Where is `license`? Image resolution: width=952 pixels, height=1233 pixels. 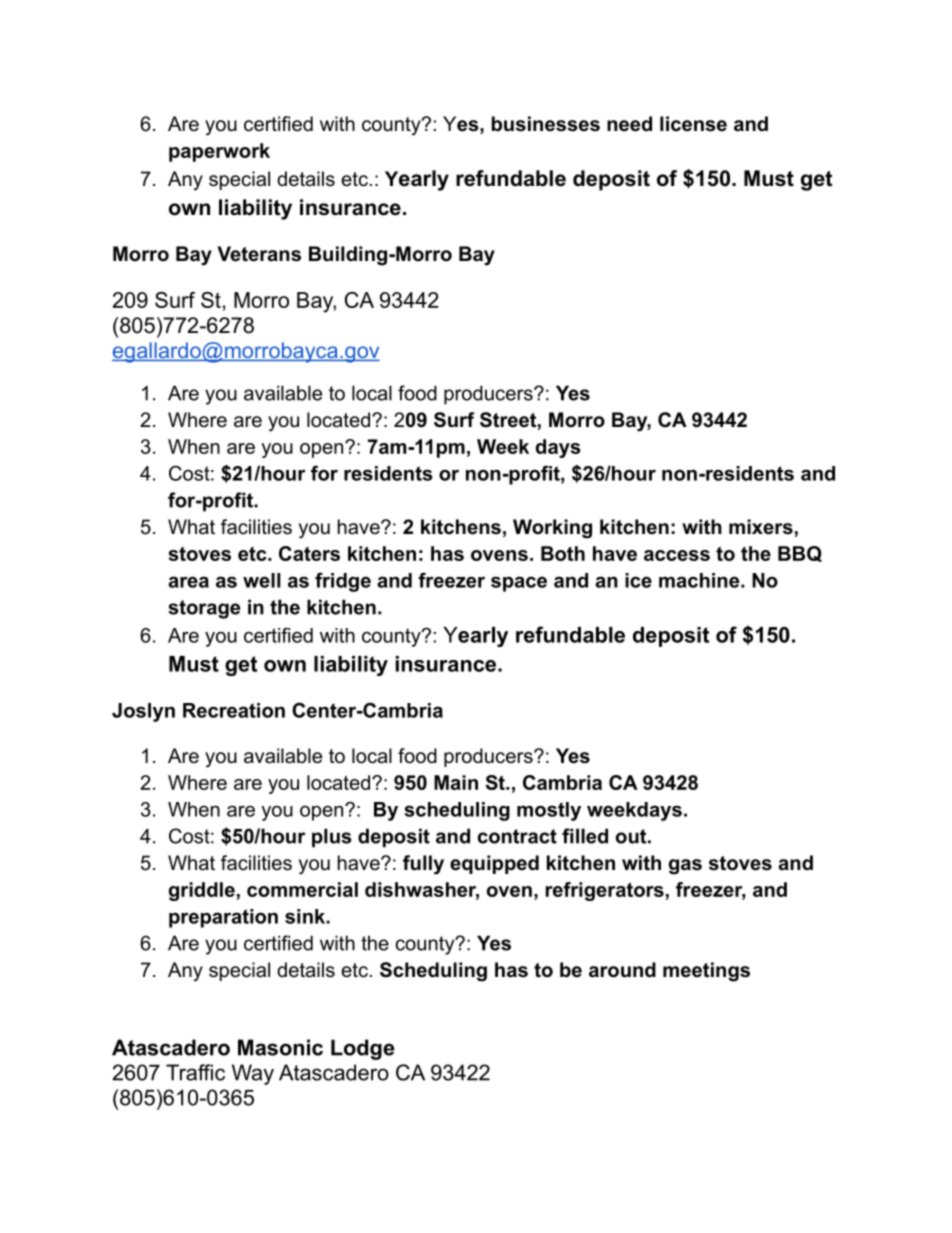 license is located at coordinates (693, 124).
